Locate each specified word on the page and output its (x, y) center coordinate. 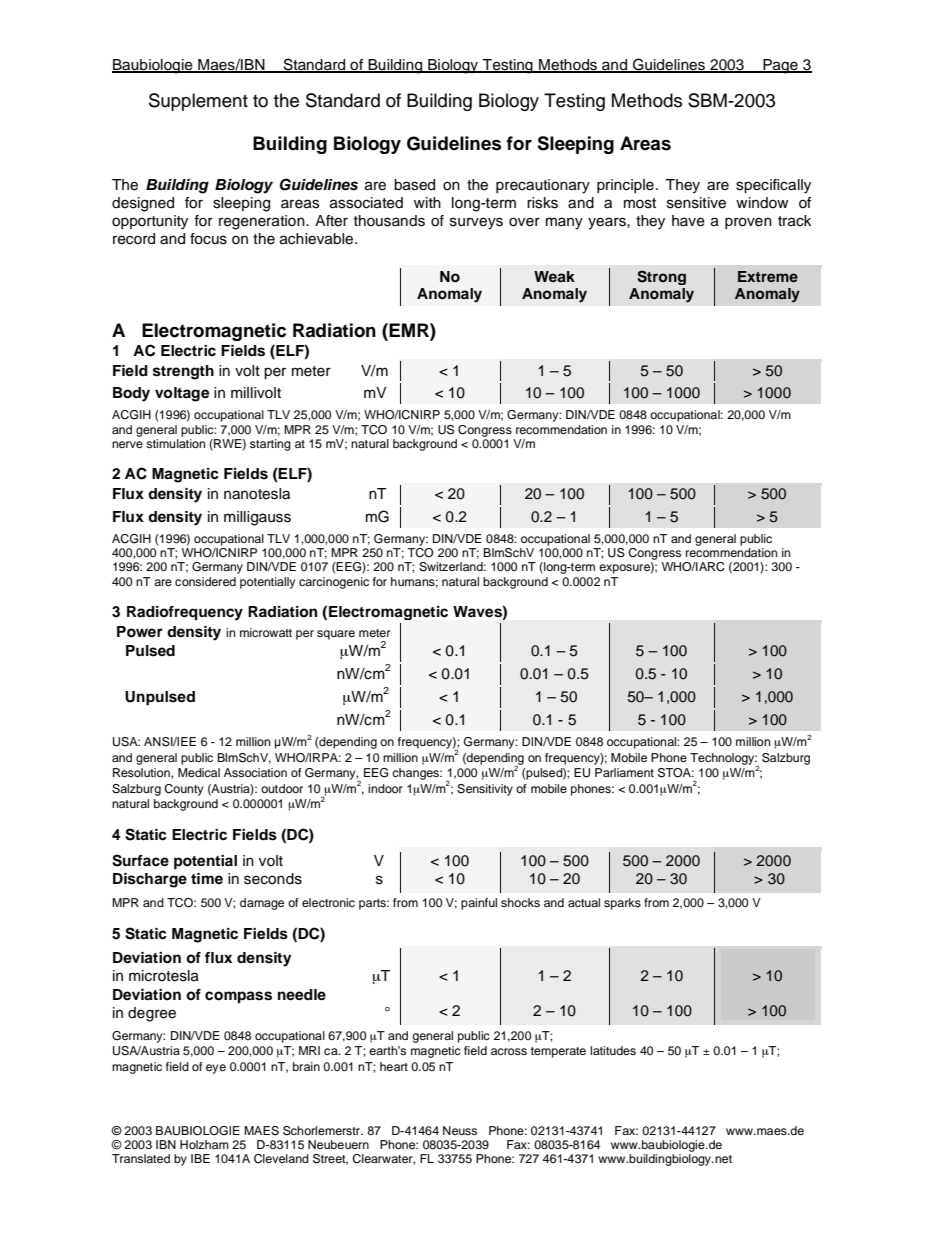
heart (394, 1066)
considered (205, 581)
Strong (661, 277)
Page (780, 66)
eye (216, 1069)
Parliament (624, 772)
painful (479, 904)
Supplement (198, 102)
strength (183, 372)
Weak (554, 276)
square (336, 635)
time (207, 878)
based (414, 185)
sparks (622, 904)
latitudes (613, 1050)
